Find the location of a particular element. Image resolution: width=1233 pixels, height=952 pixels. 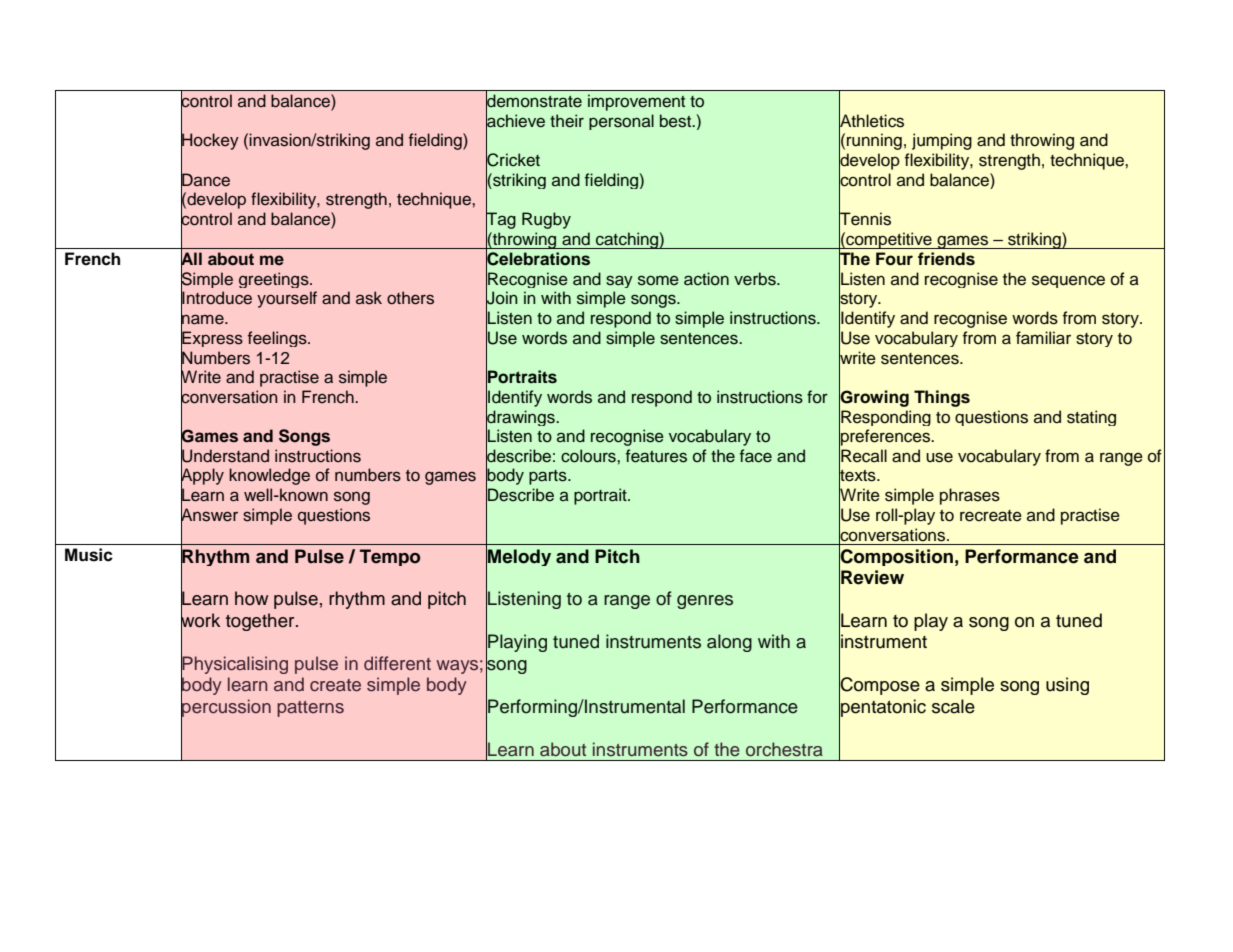

Dance is located at coordinates (205, 179).
